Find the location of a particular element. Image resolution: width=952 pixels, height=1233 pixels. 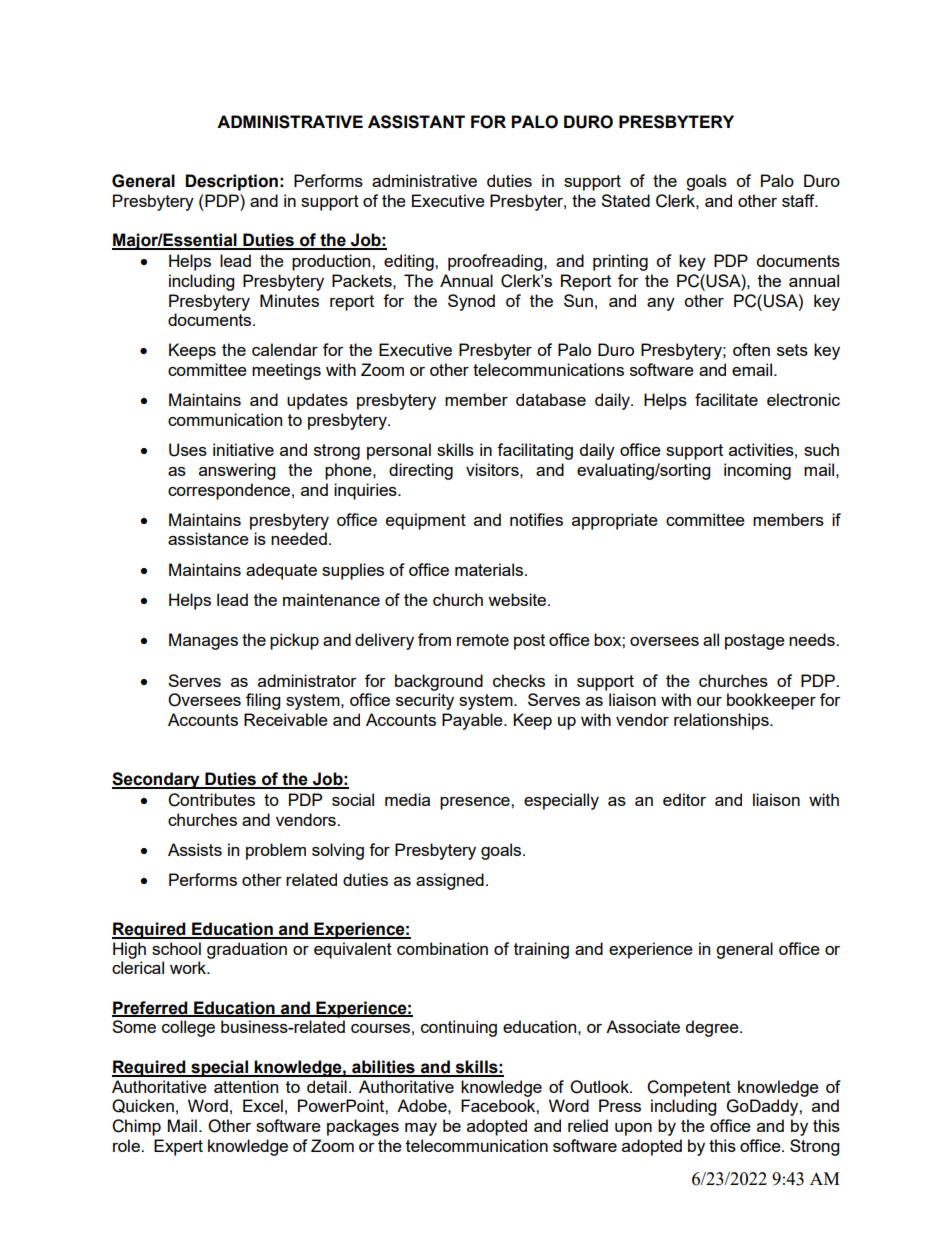

needs is located at coordinates (813, 639).
